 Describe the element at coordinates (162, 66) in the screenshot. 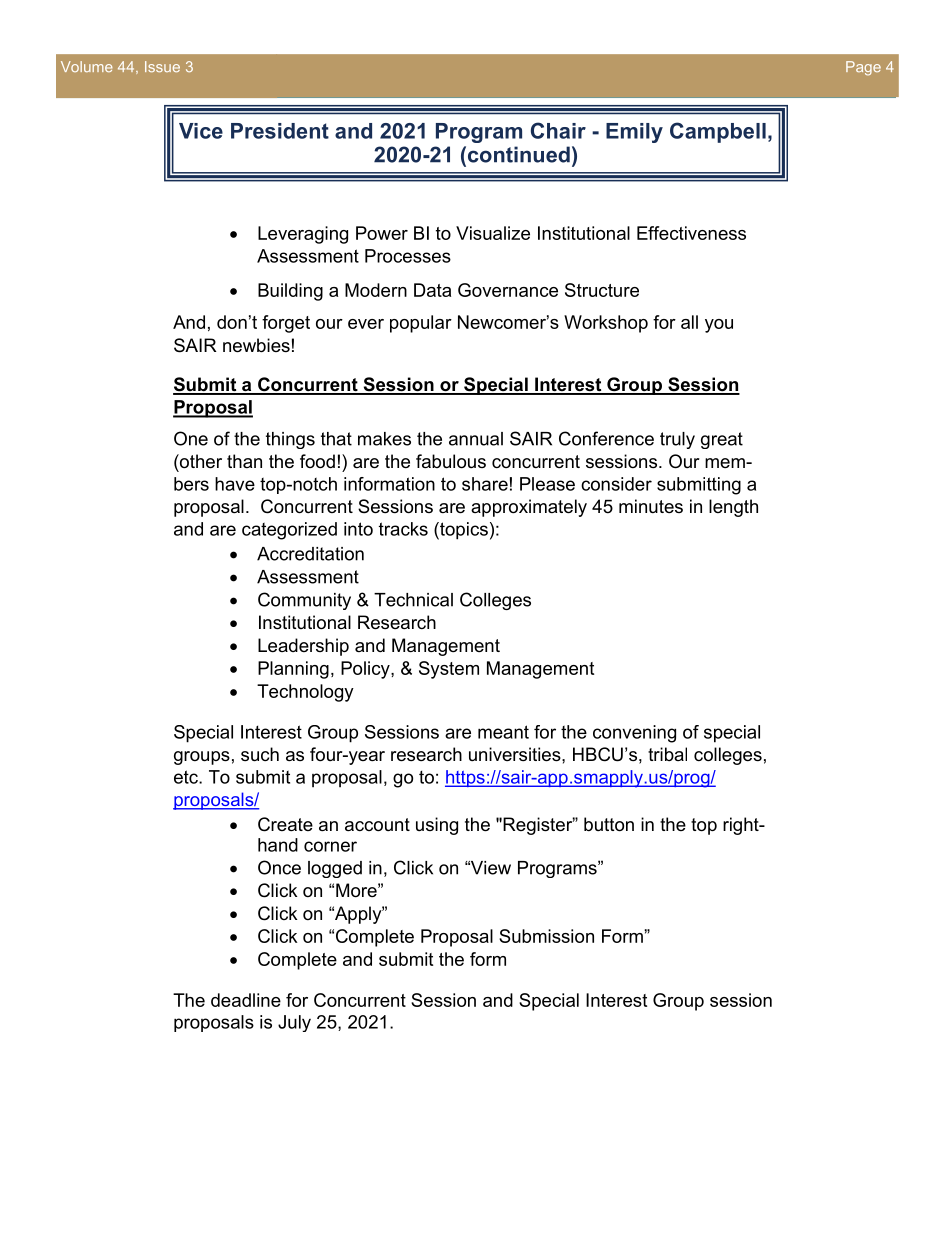

I see `Issue` at that location.
